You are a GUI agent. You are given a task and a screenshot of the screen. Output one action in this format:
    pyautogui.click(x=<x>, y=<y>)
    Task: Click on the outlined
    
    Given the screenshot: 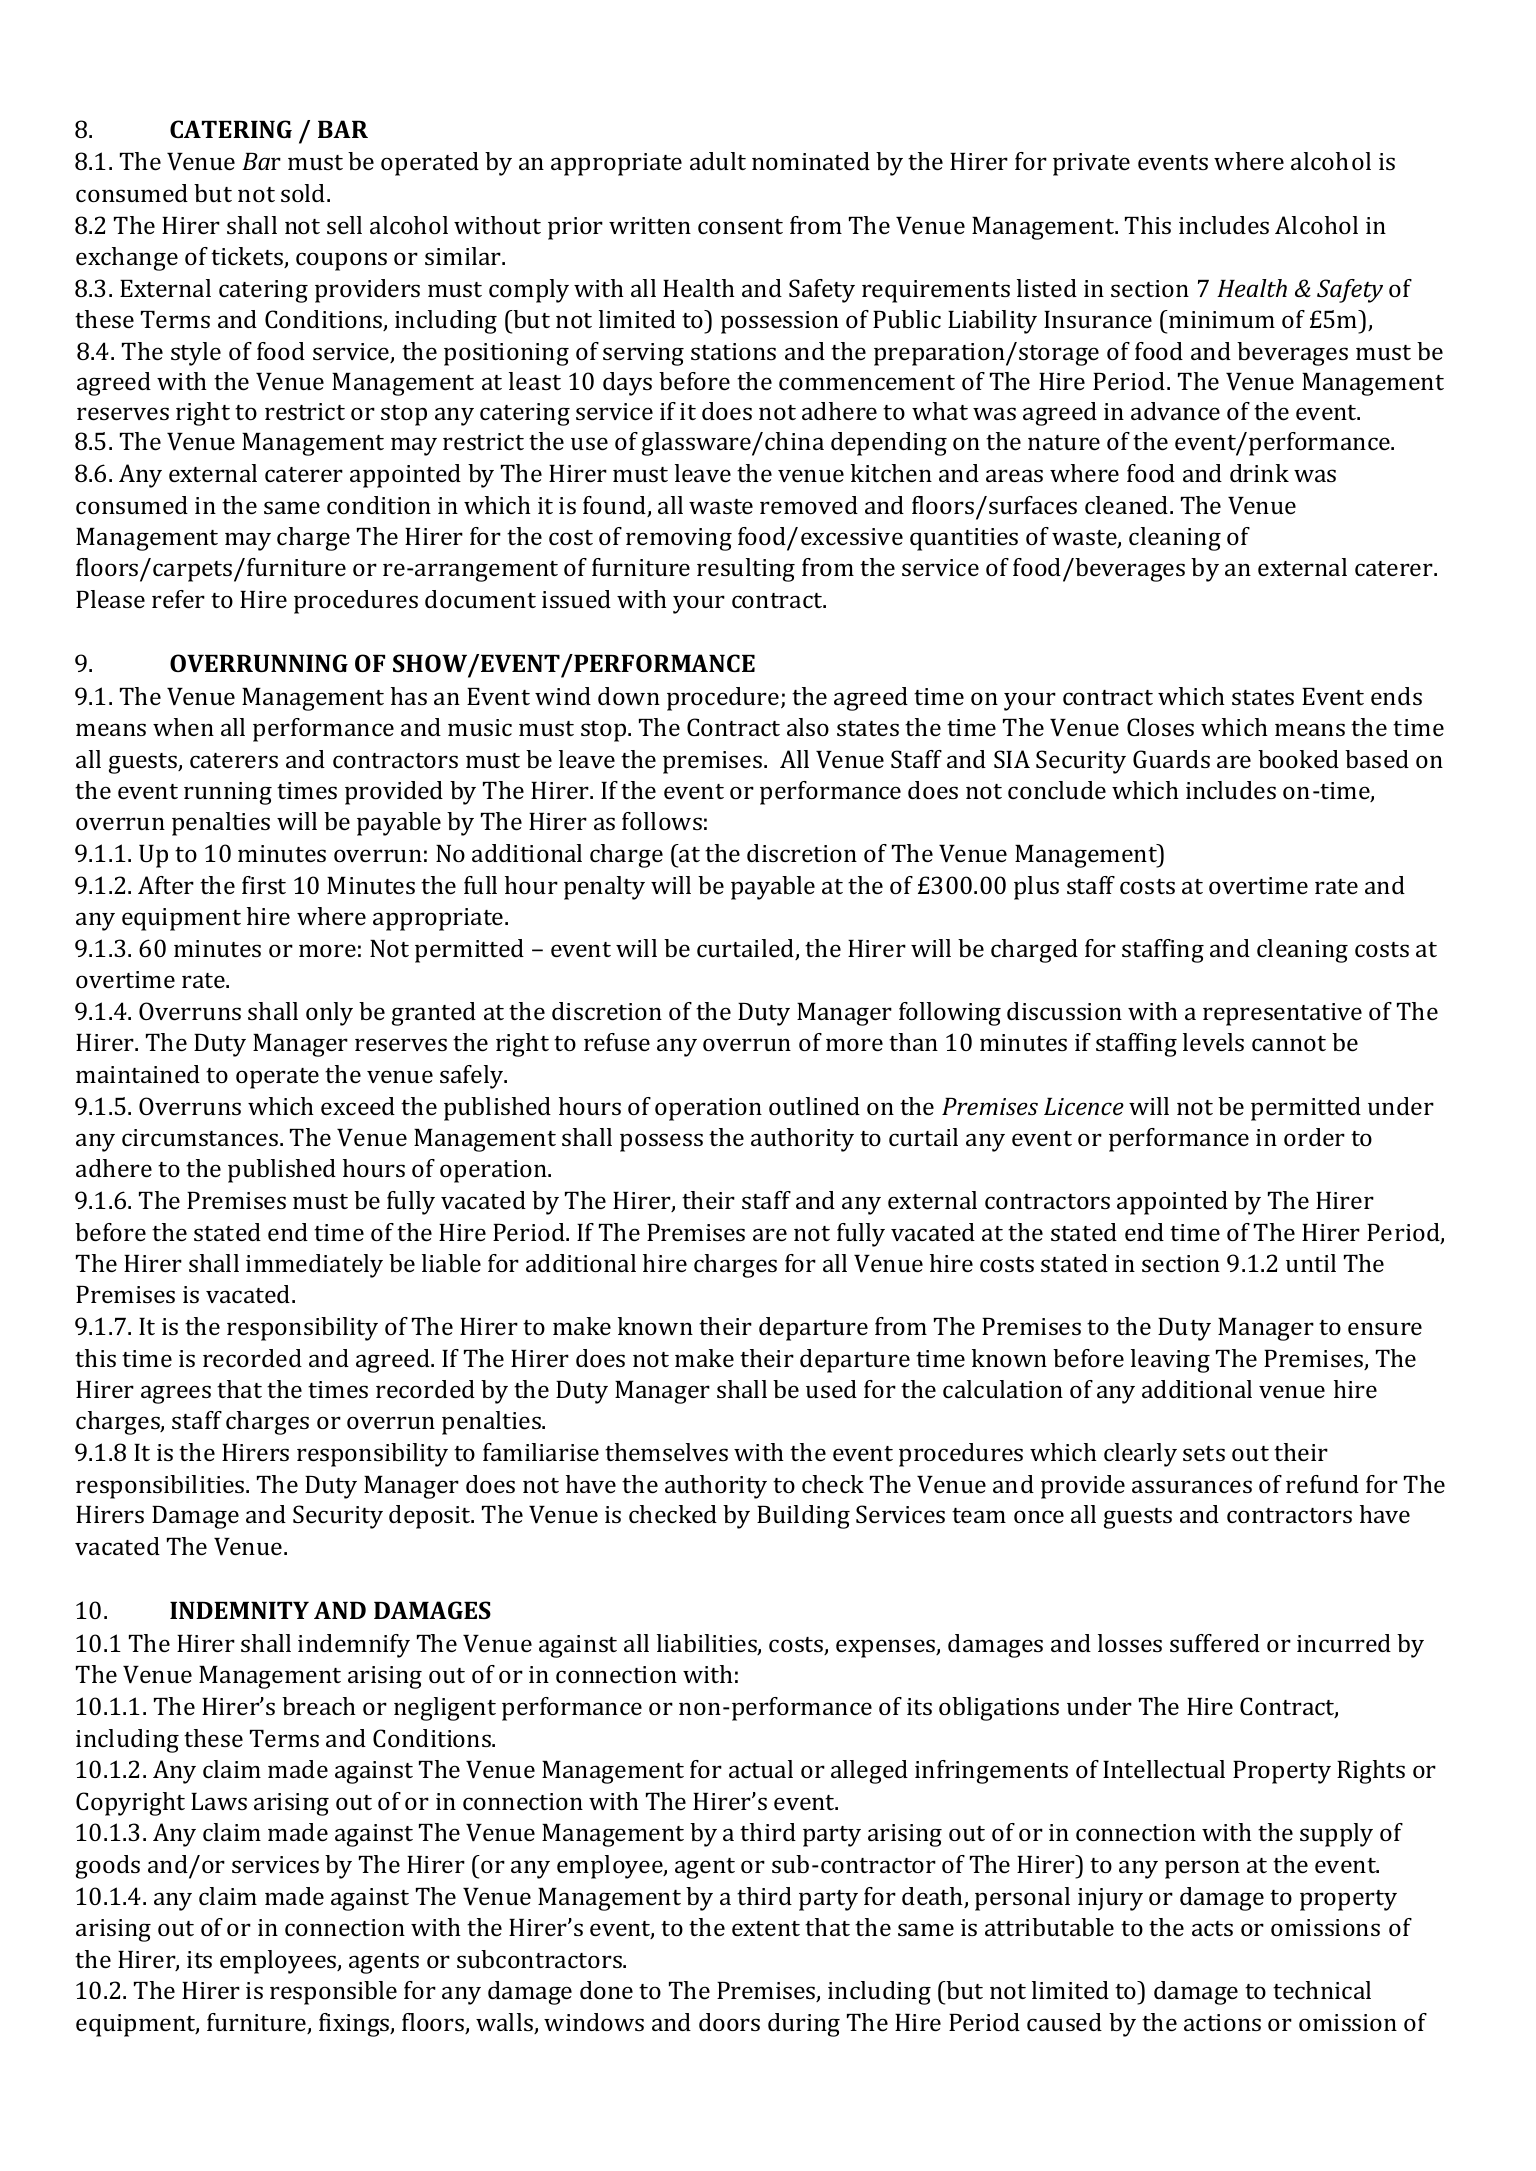 What is the action you would take?
    pyautogui.click(x=814, y=1106)
